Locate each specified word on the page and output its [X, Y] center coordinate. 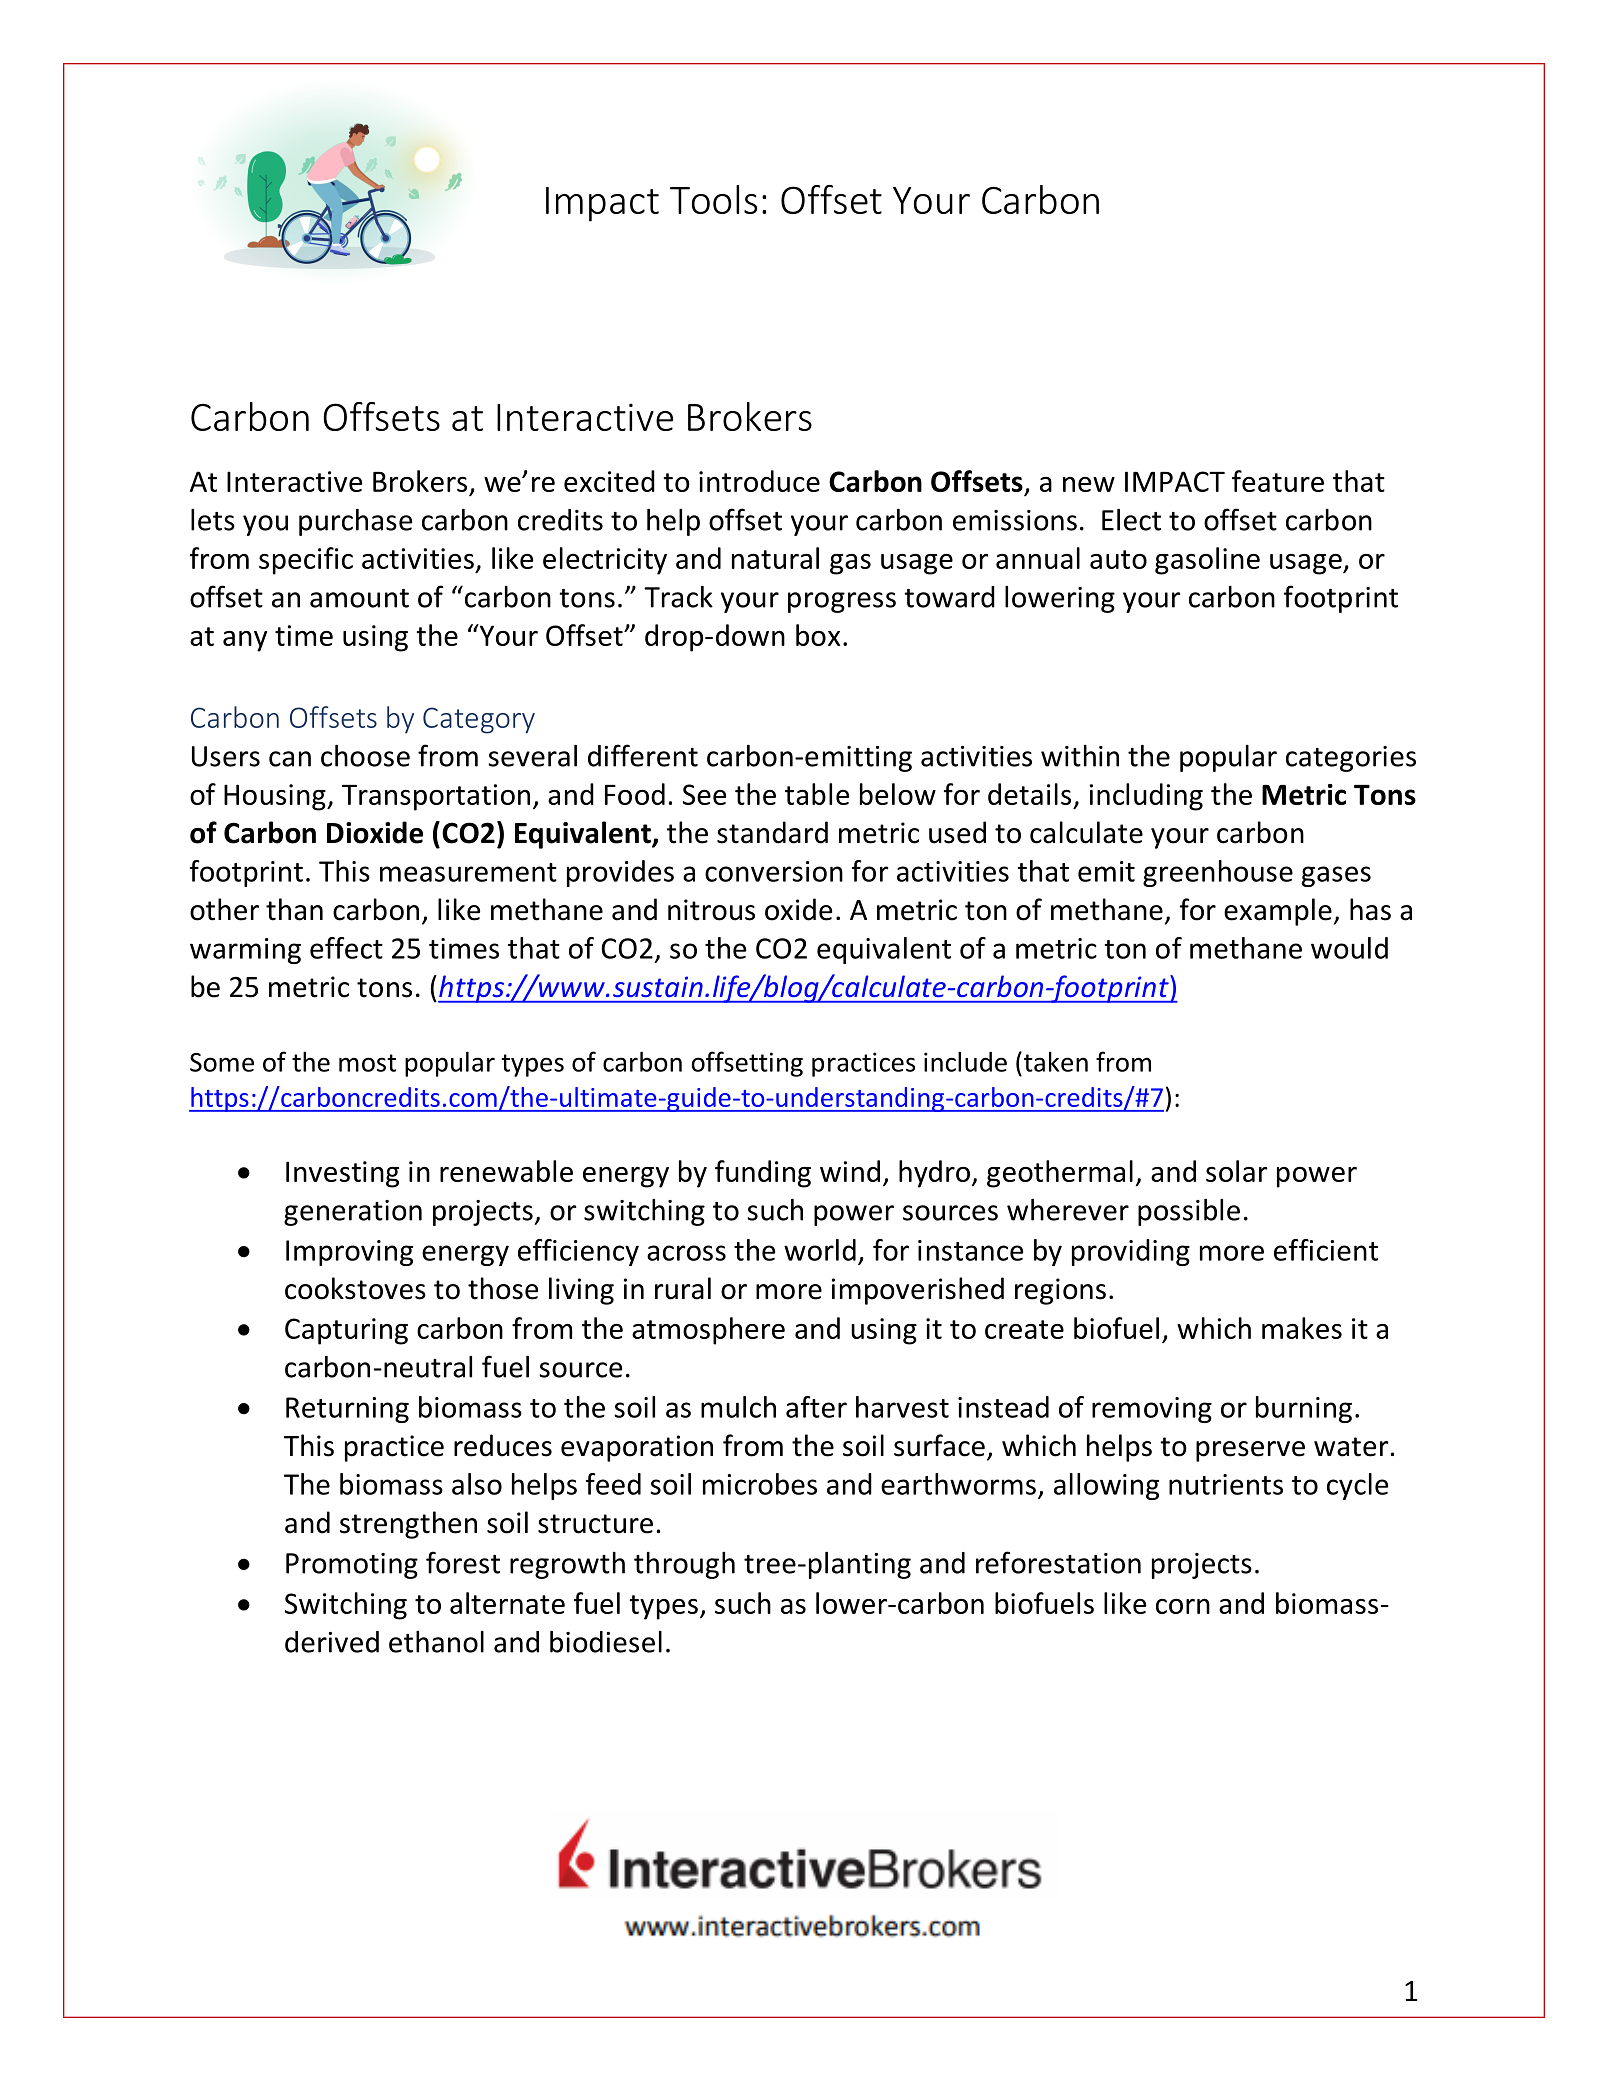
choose [365, 756]
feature [1278, 481]
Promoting [352, 1566]
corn [1183, 1606]
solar [1237, 1171]
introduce [759, 481]
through [684, 1565]
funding [763, 1174]
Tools [713, 199]
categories [1351, 759]
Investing [342, 1174]
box [818, 635]
